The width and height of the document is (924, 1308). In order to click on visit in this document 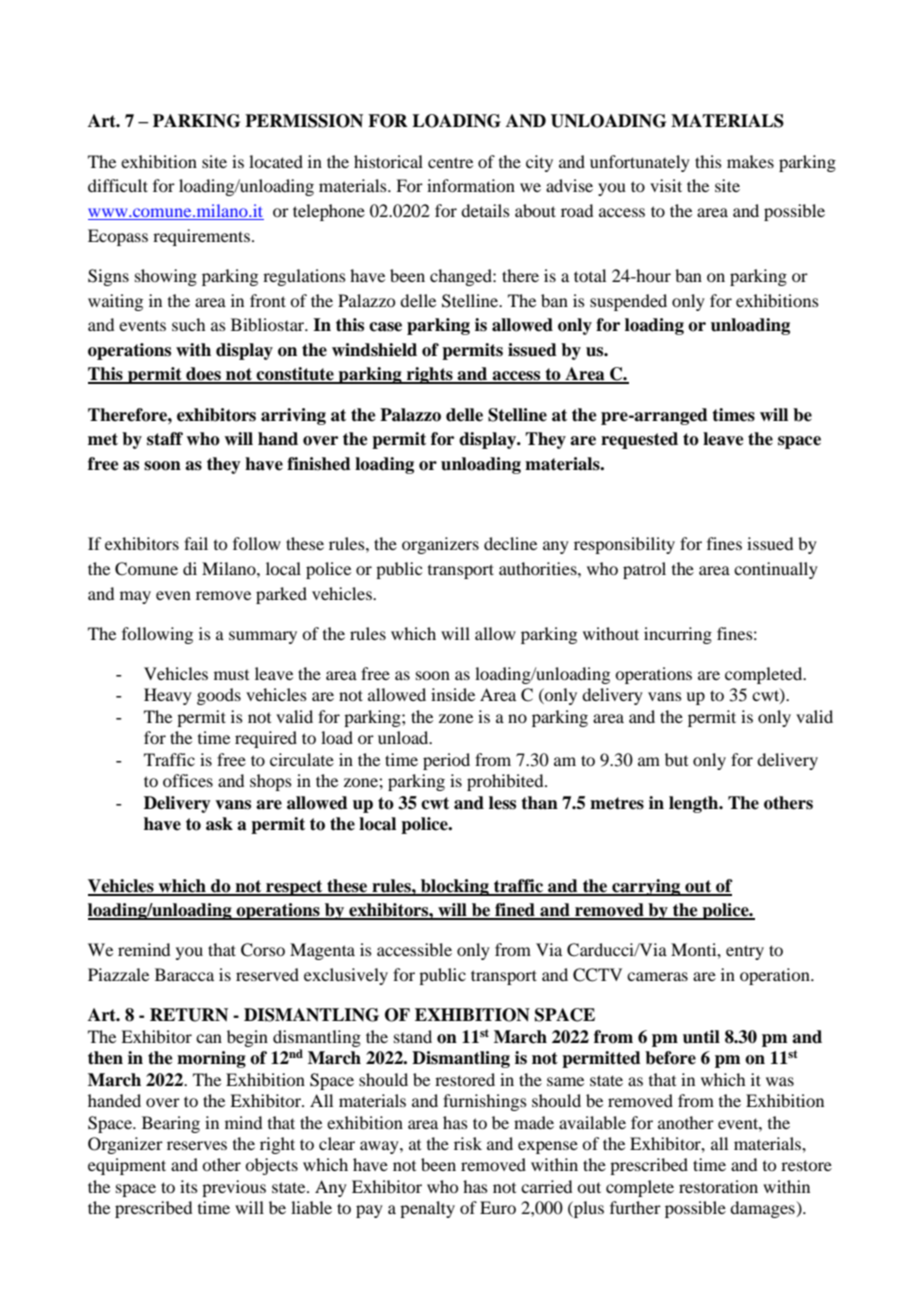, I will do `click(666, 185)`.
